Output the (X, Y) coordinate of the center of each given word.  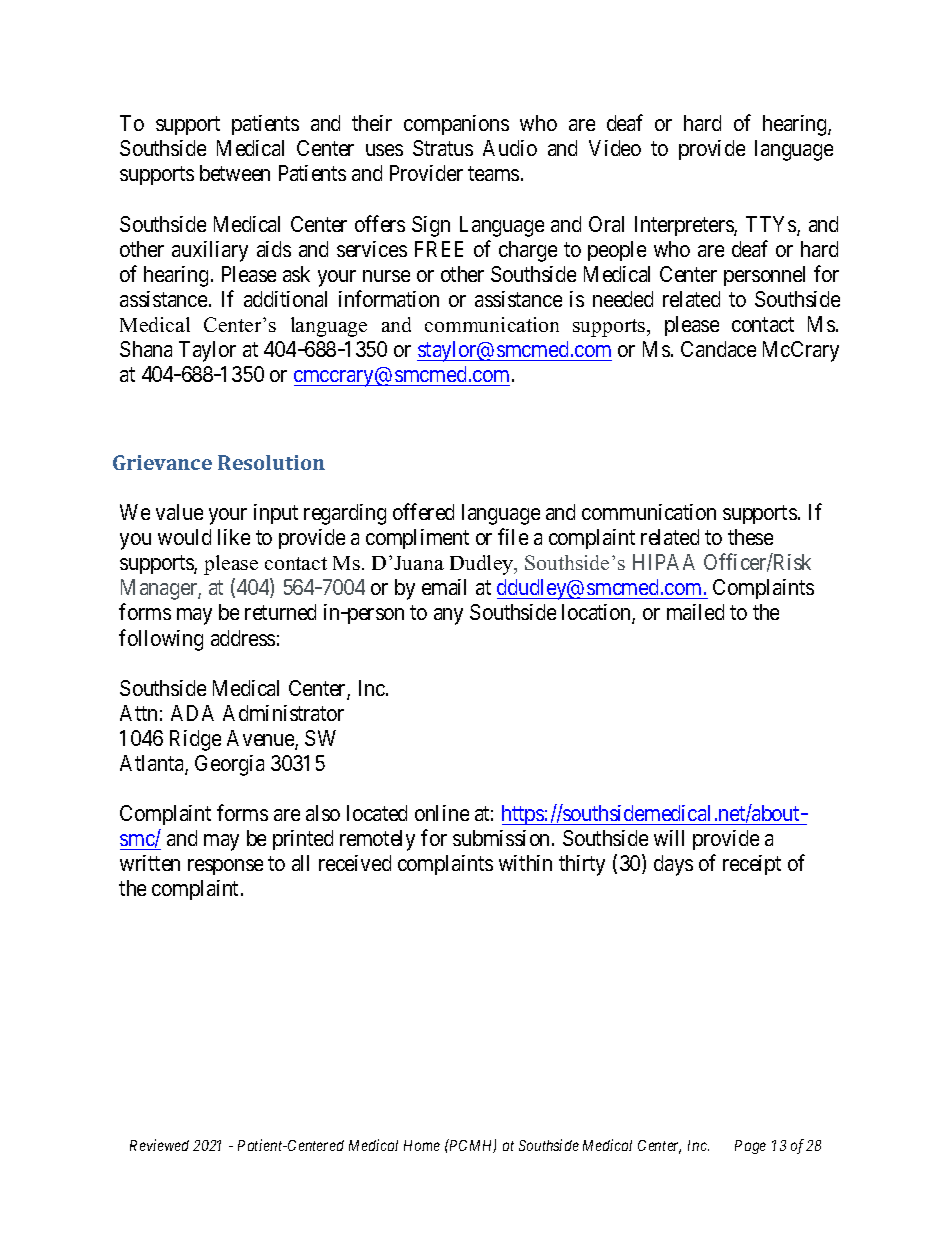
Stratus (443, 148)
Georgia (229, 765)
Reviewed (159, 1145)
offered (423, 511)
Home (422, 1145)
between (235, 173)
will (669, 838)
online (442, 813)
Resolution (271, 462)
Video (615, 148)
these (750, 537)
